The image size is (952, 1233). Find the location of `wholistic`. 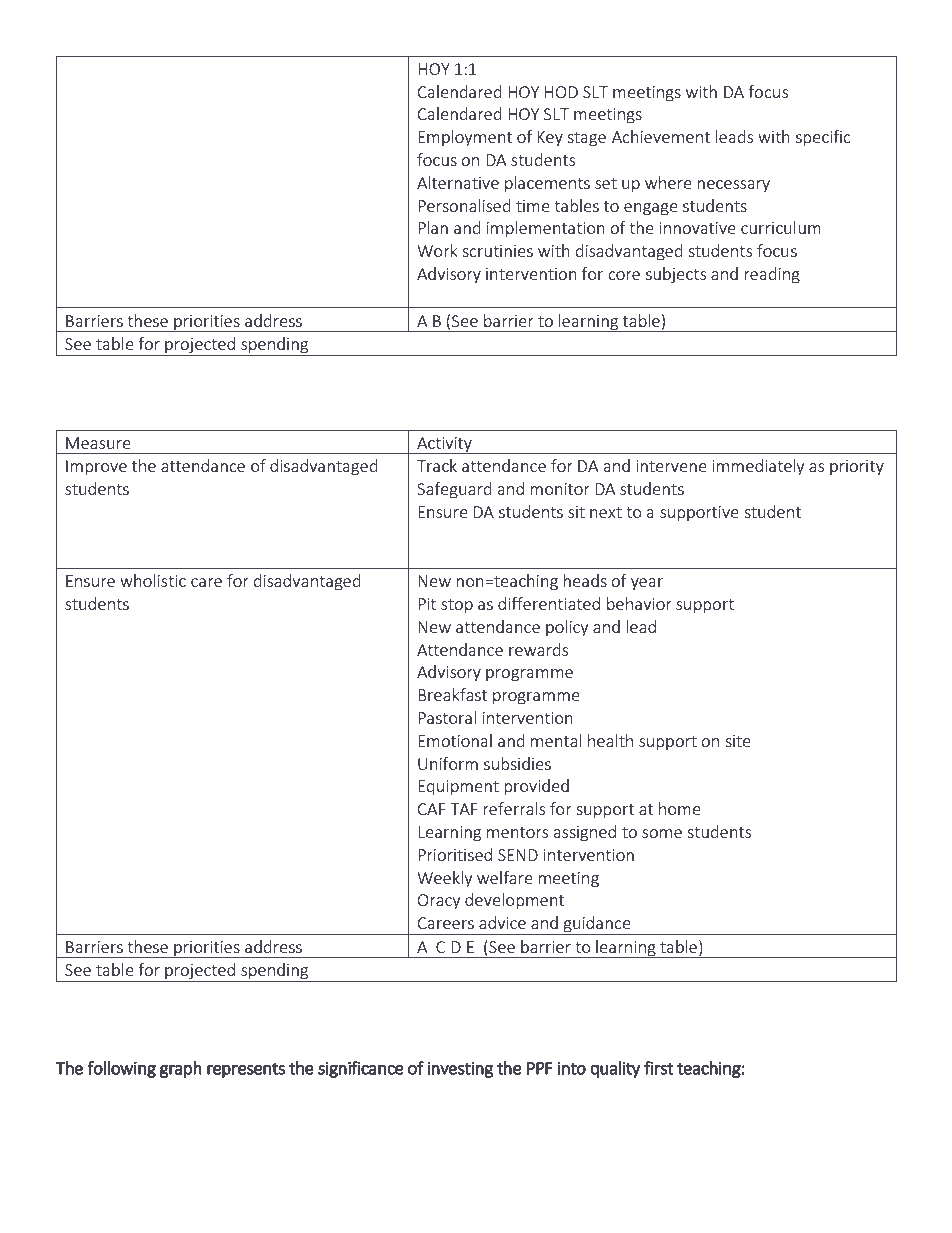

wholistic is located at coordinates (153, 580).
